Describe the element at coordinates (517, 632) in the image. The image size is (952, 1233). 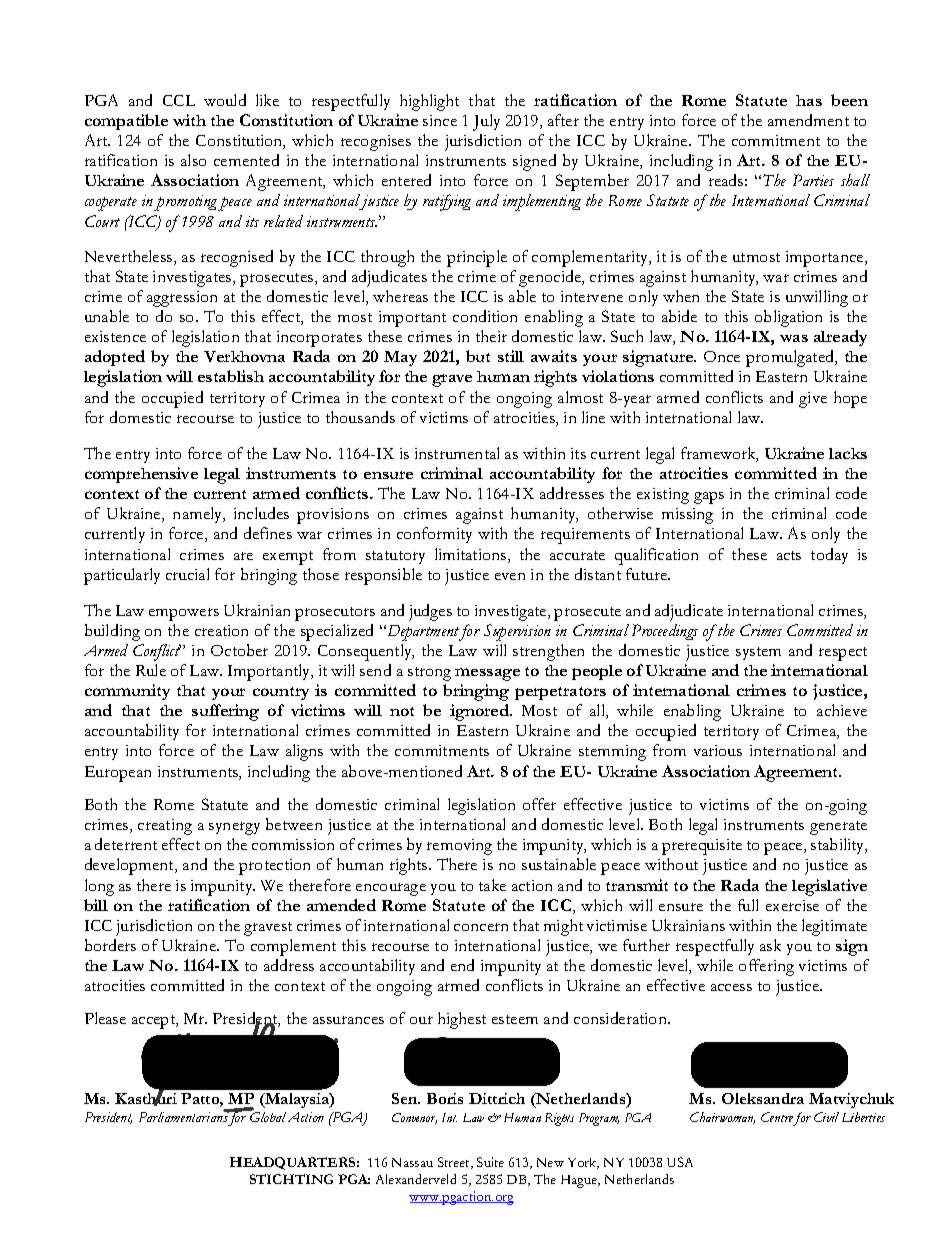
I see `Supervision` at that location.
